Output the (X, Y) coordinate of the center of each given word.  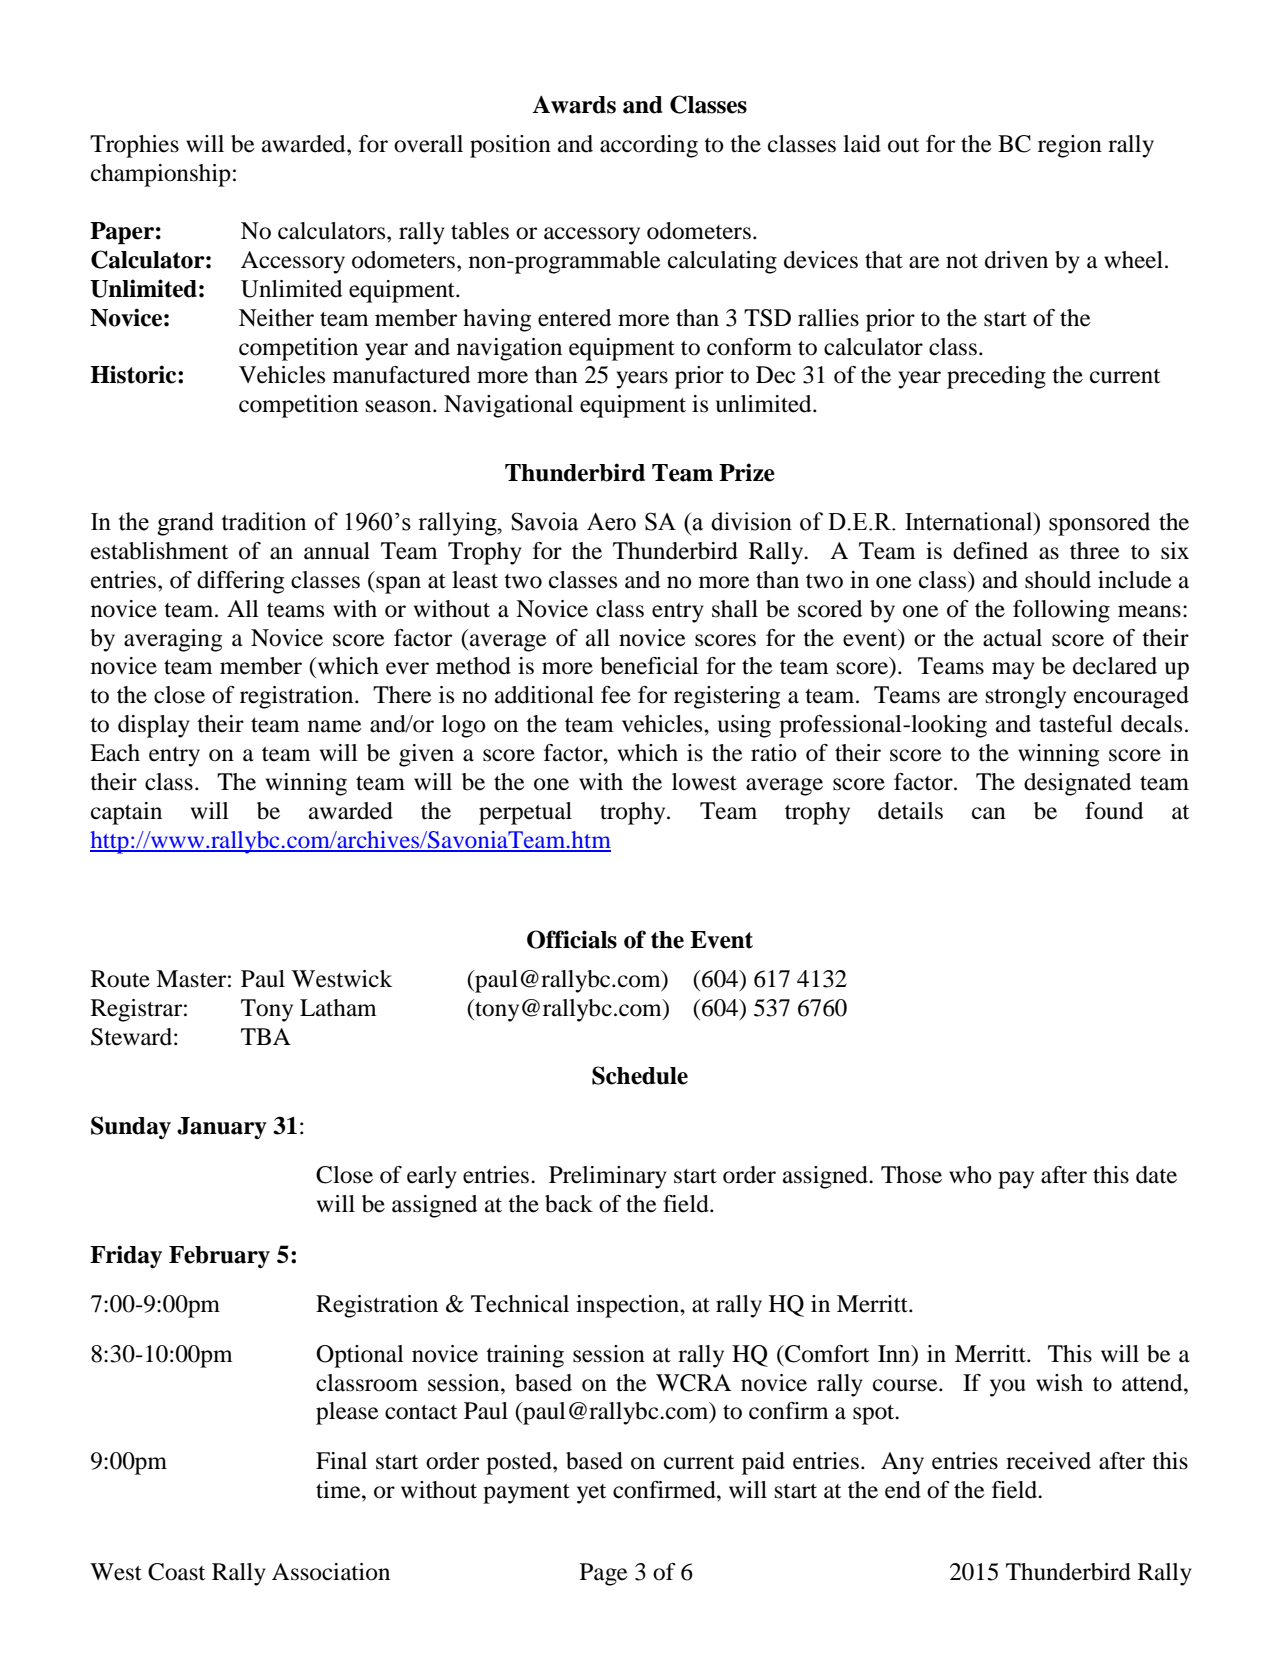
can (989, 813)
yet (591, 1494)
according (649, 146)
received (1048, 1461)
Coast (176, 1572)
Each (115, 753)
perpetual (525, 813)
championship (161, 175)
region (1070, 146)
